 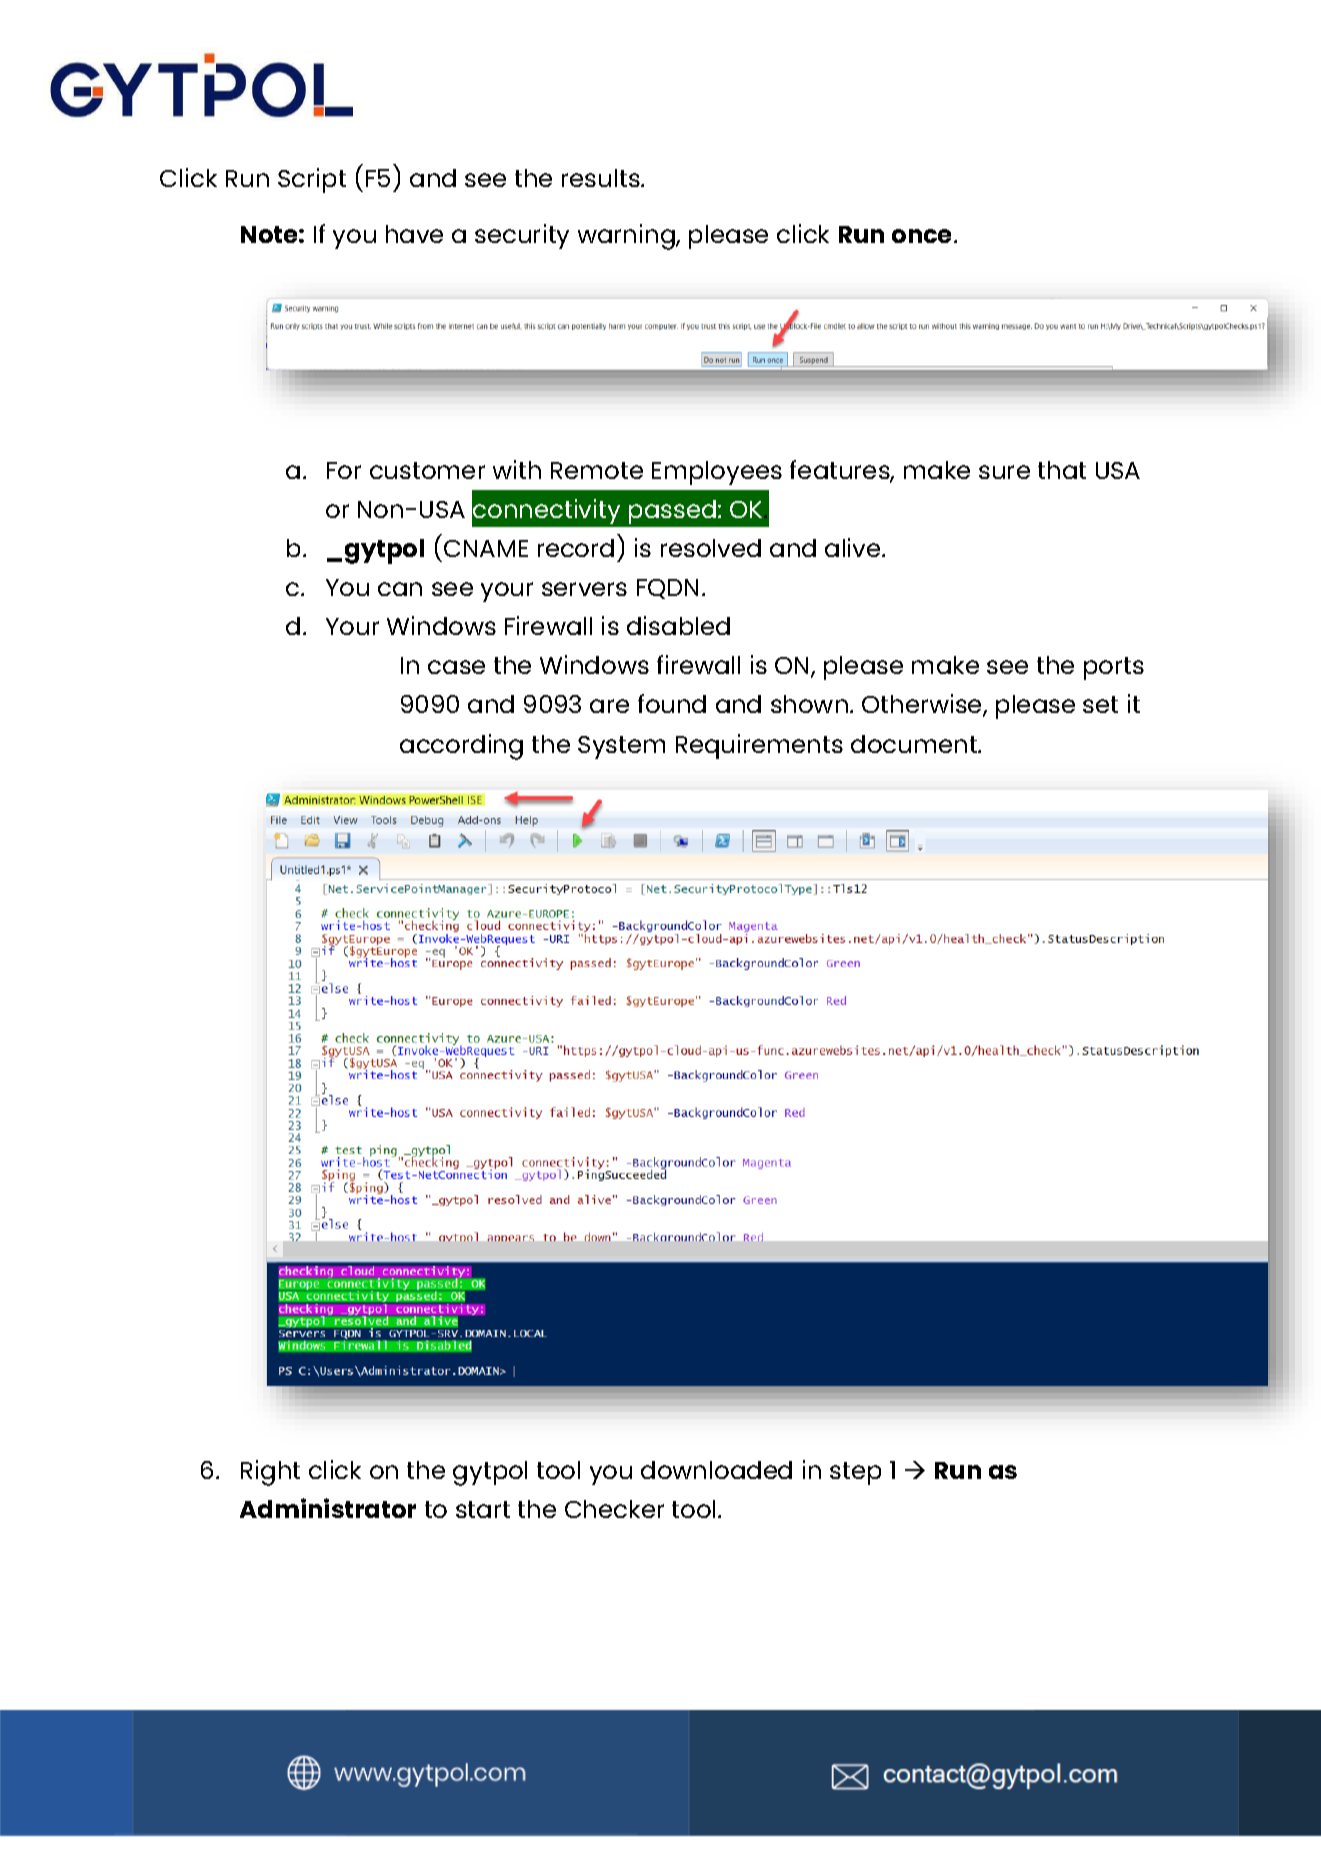 I want to click on Right, so click(x=270, y=1473).
